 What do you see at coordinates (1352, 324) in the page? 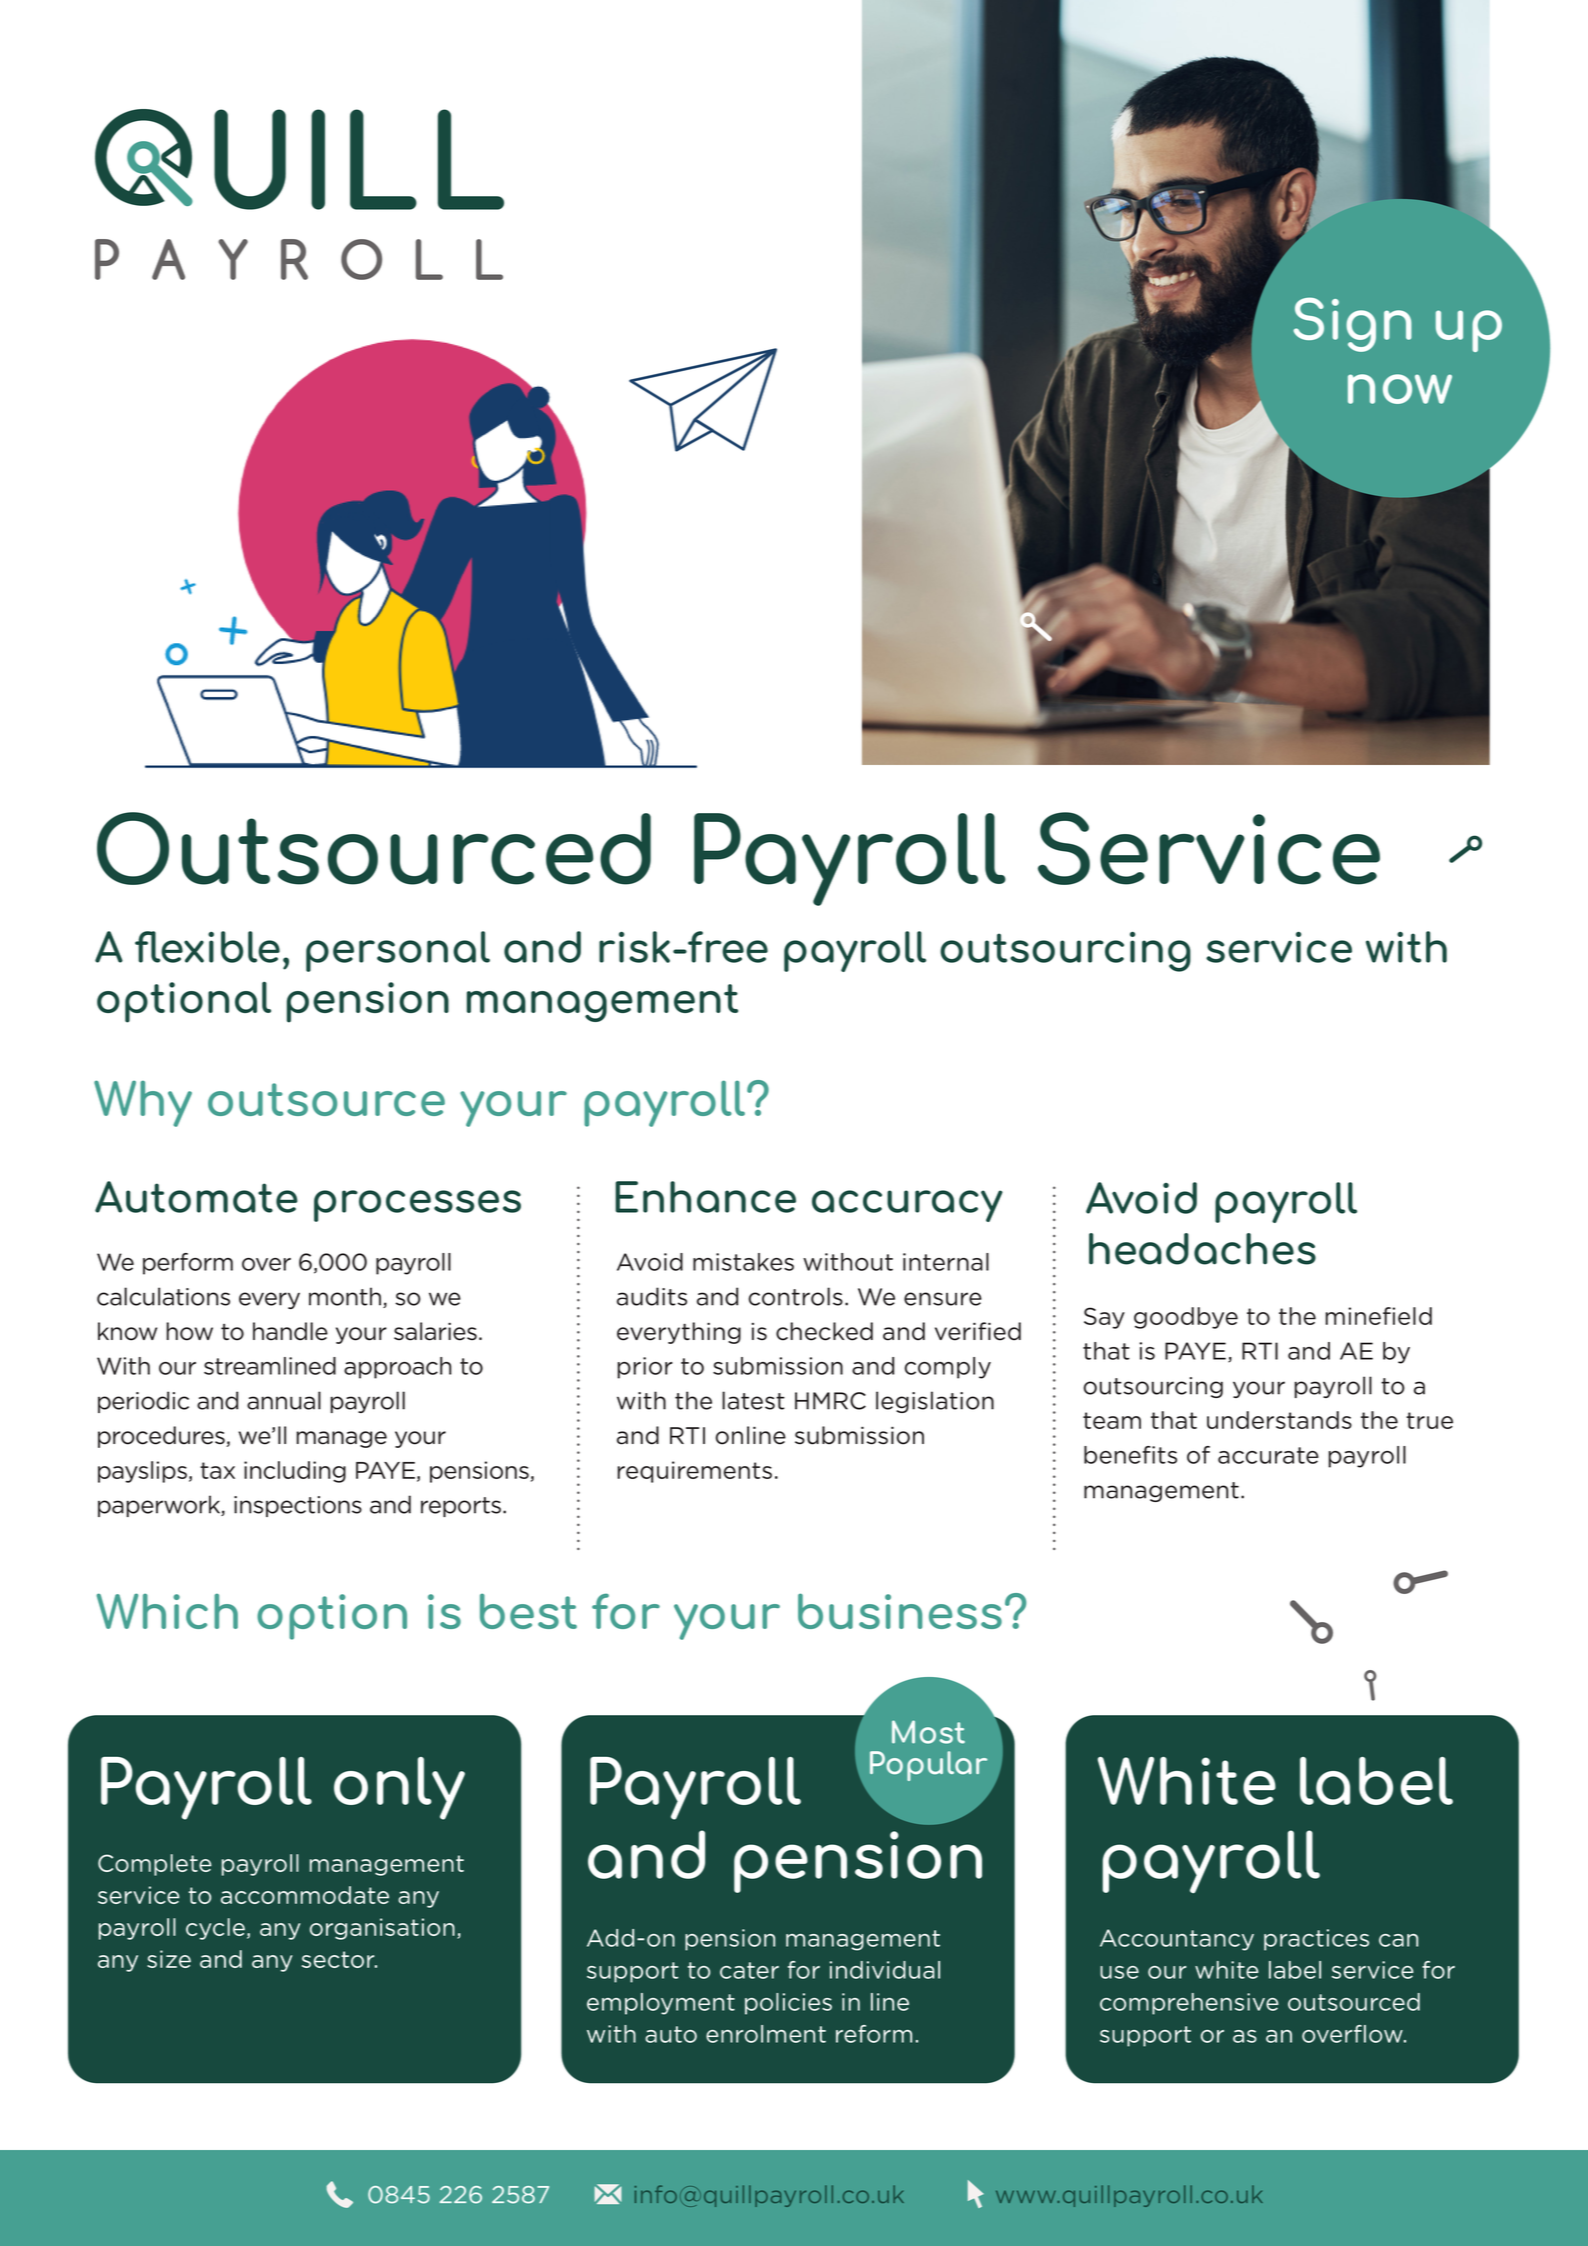
I see `Sign` at bounding box center [1352, 324].
